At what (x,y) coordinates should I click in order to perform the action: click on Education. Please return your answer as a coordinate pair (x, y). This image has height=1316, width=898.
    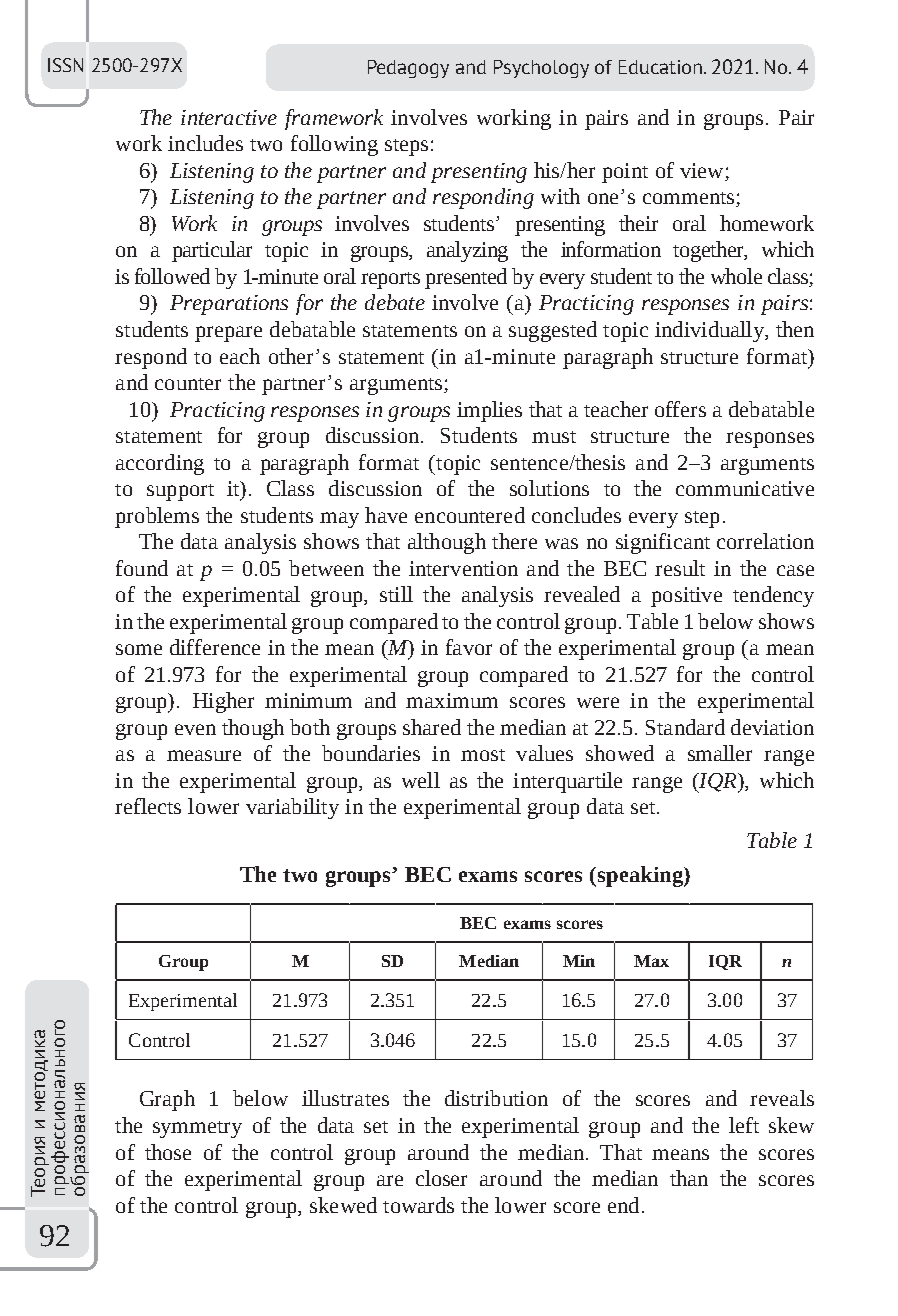
    Looking at the image, I should click on (660, 67).
